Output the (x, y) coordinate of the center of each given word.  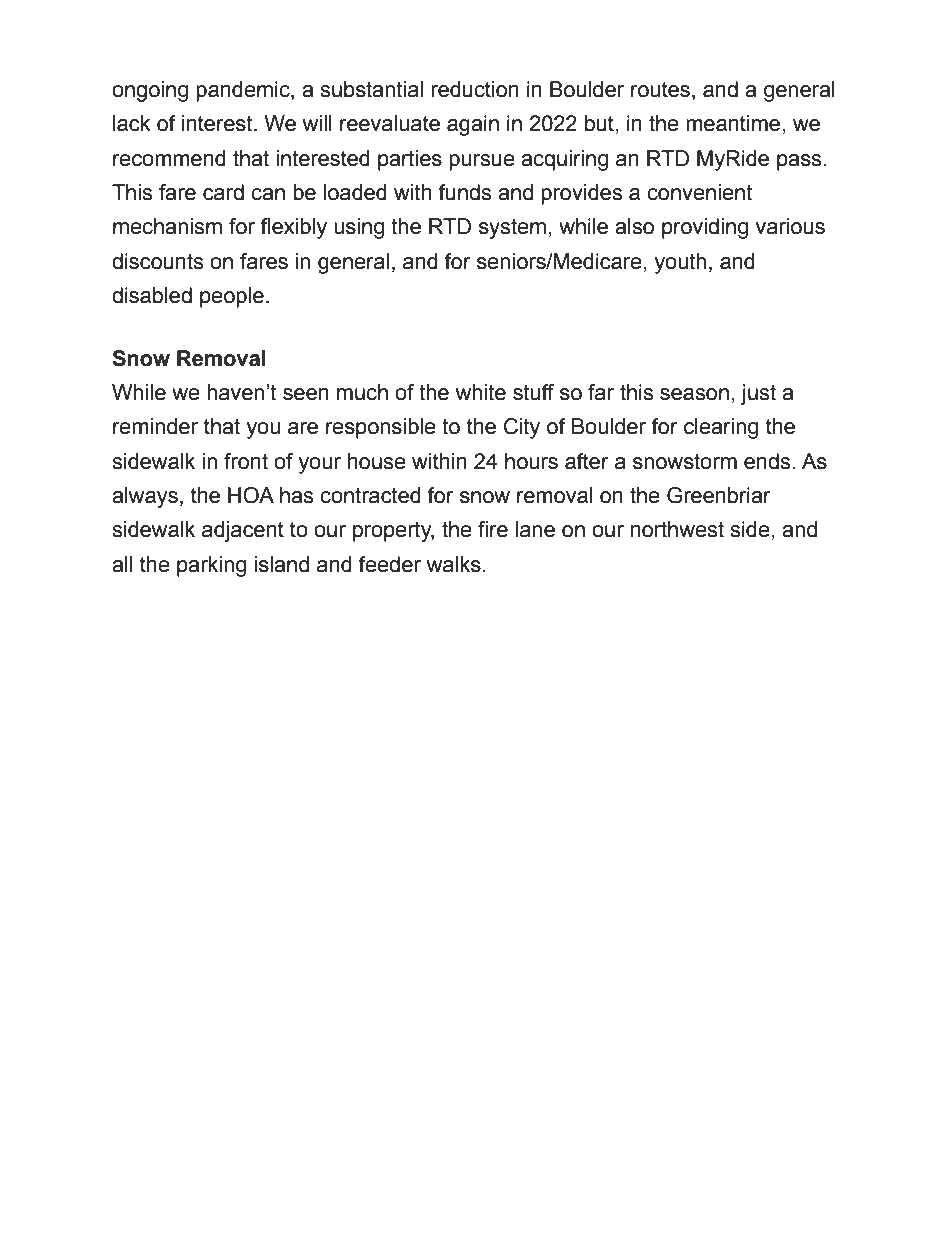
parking (211, 566)
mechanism (167, 226)
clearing (721, 428)
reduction (475, 89)
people (232, 297)
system (512, 228)
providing (705, 228)
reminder (155, 426)
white (481, 392)
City (522, 428)
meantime (733, 123)
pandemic (244, 91)
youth (680, 263)
